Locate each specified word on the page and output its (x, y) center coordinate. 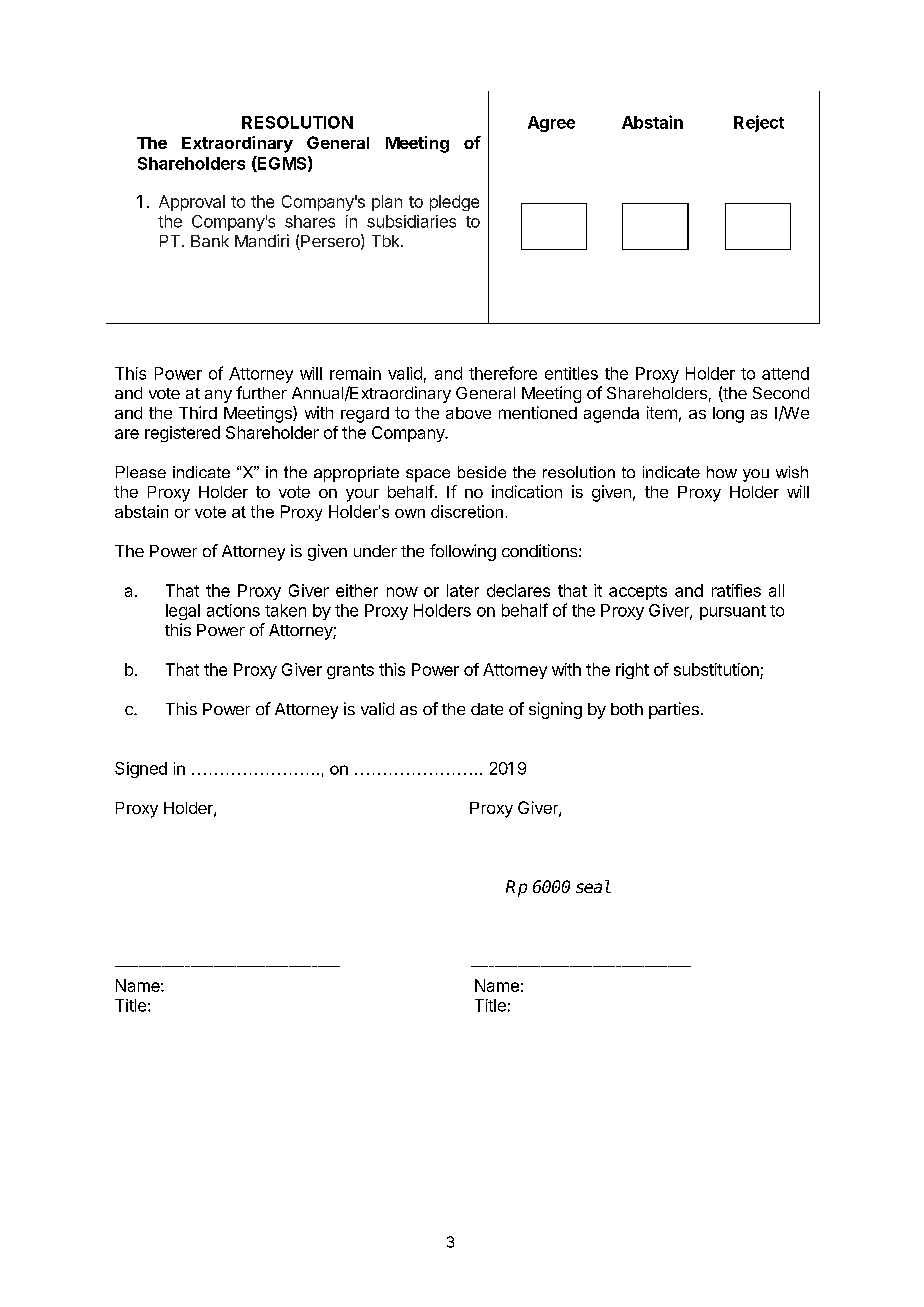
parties (674, 710)
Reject (759, 123)
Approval (192, 203)
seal (593, 886)
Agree (551, 124)
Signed (141, 770)
